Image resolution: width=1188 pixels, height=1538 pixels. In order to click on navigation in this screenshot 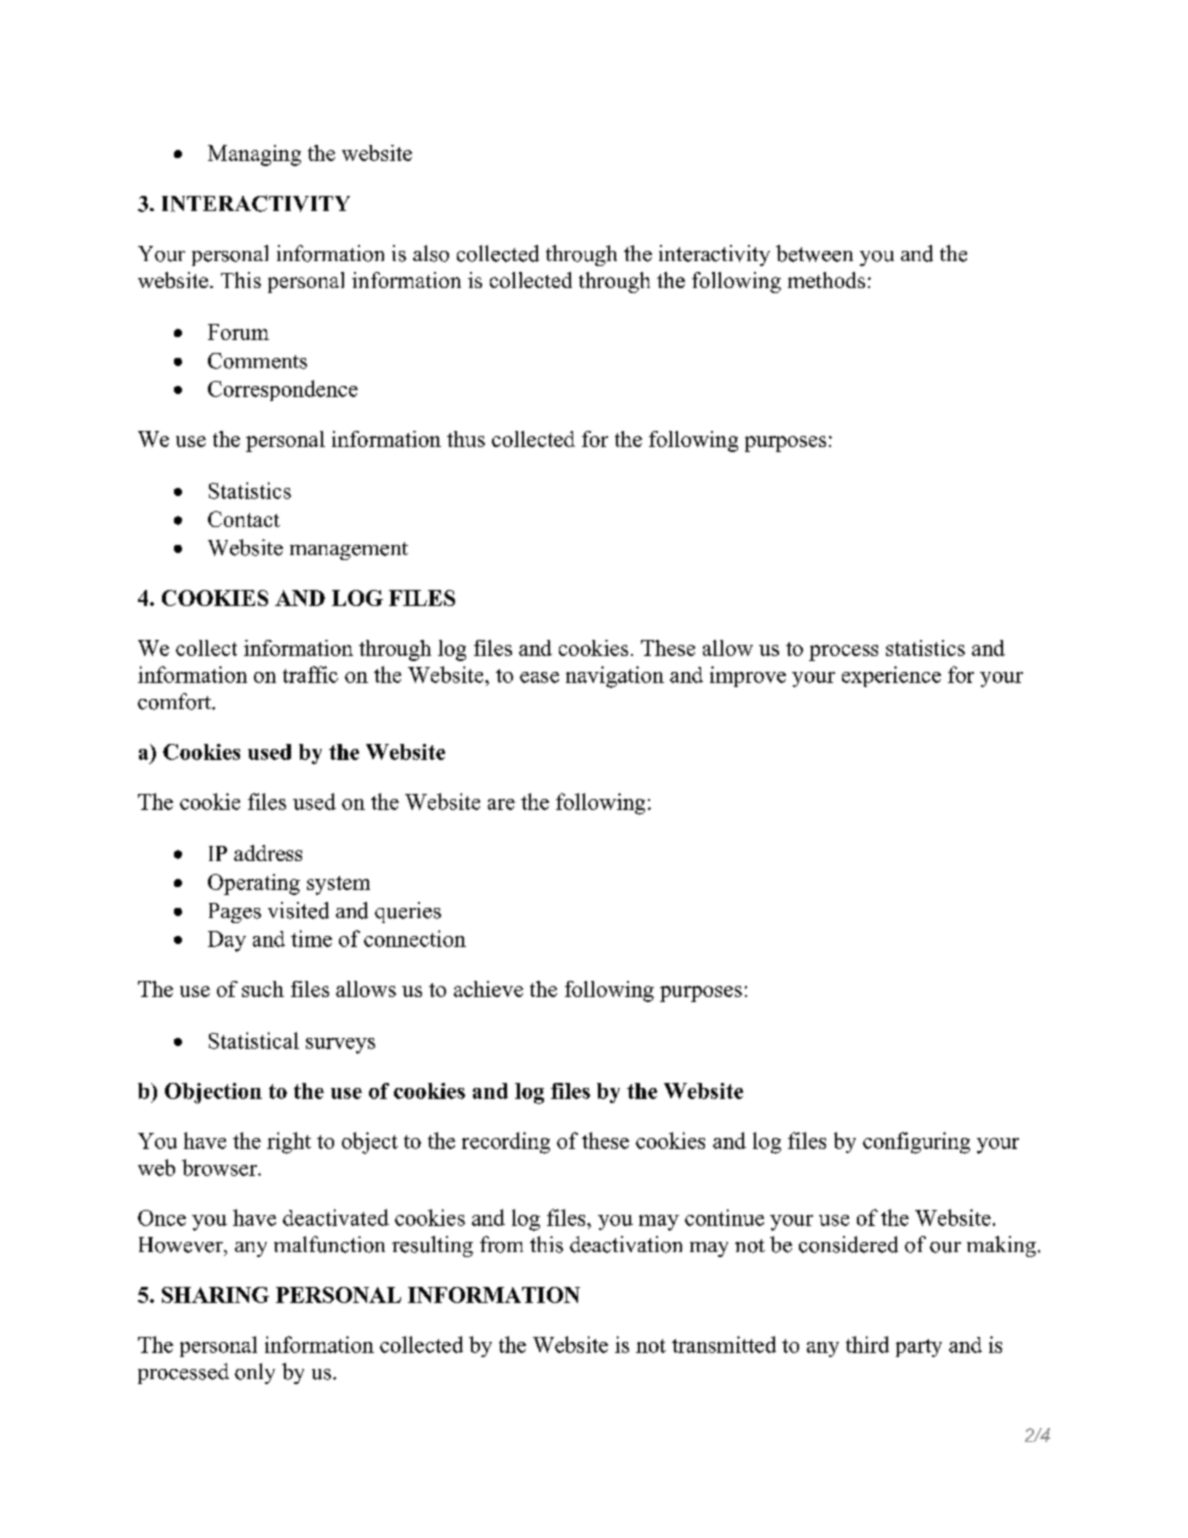, I will do `click(615, 677)`.
